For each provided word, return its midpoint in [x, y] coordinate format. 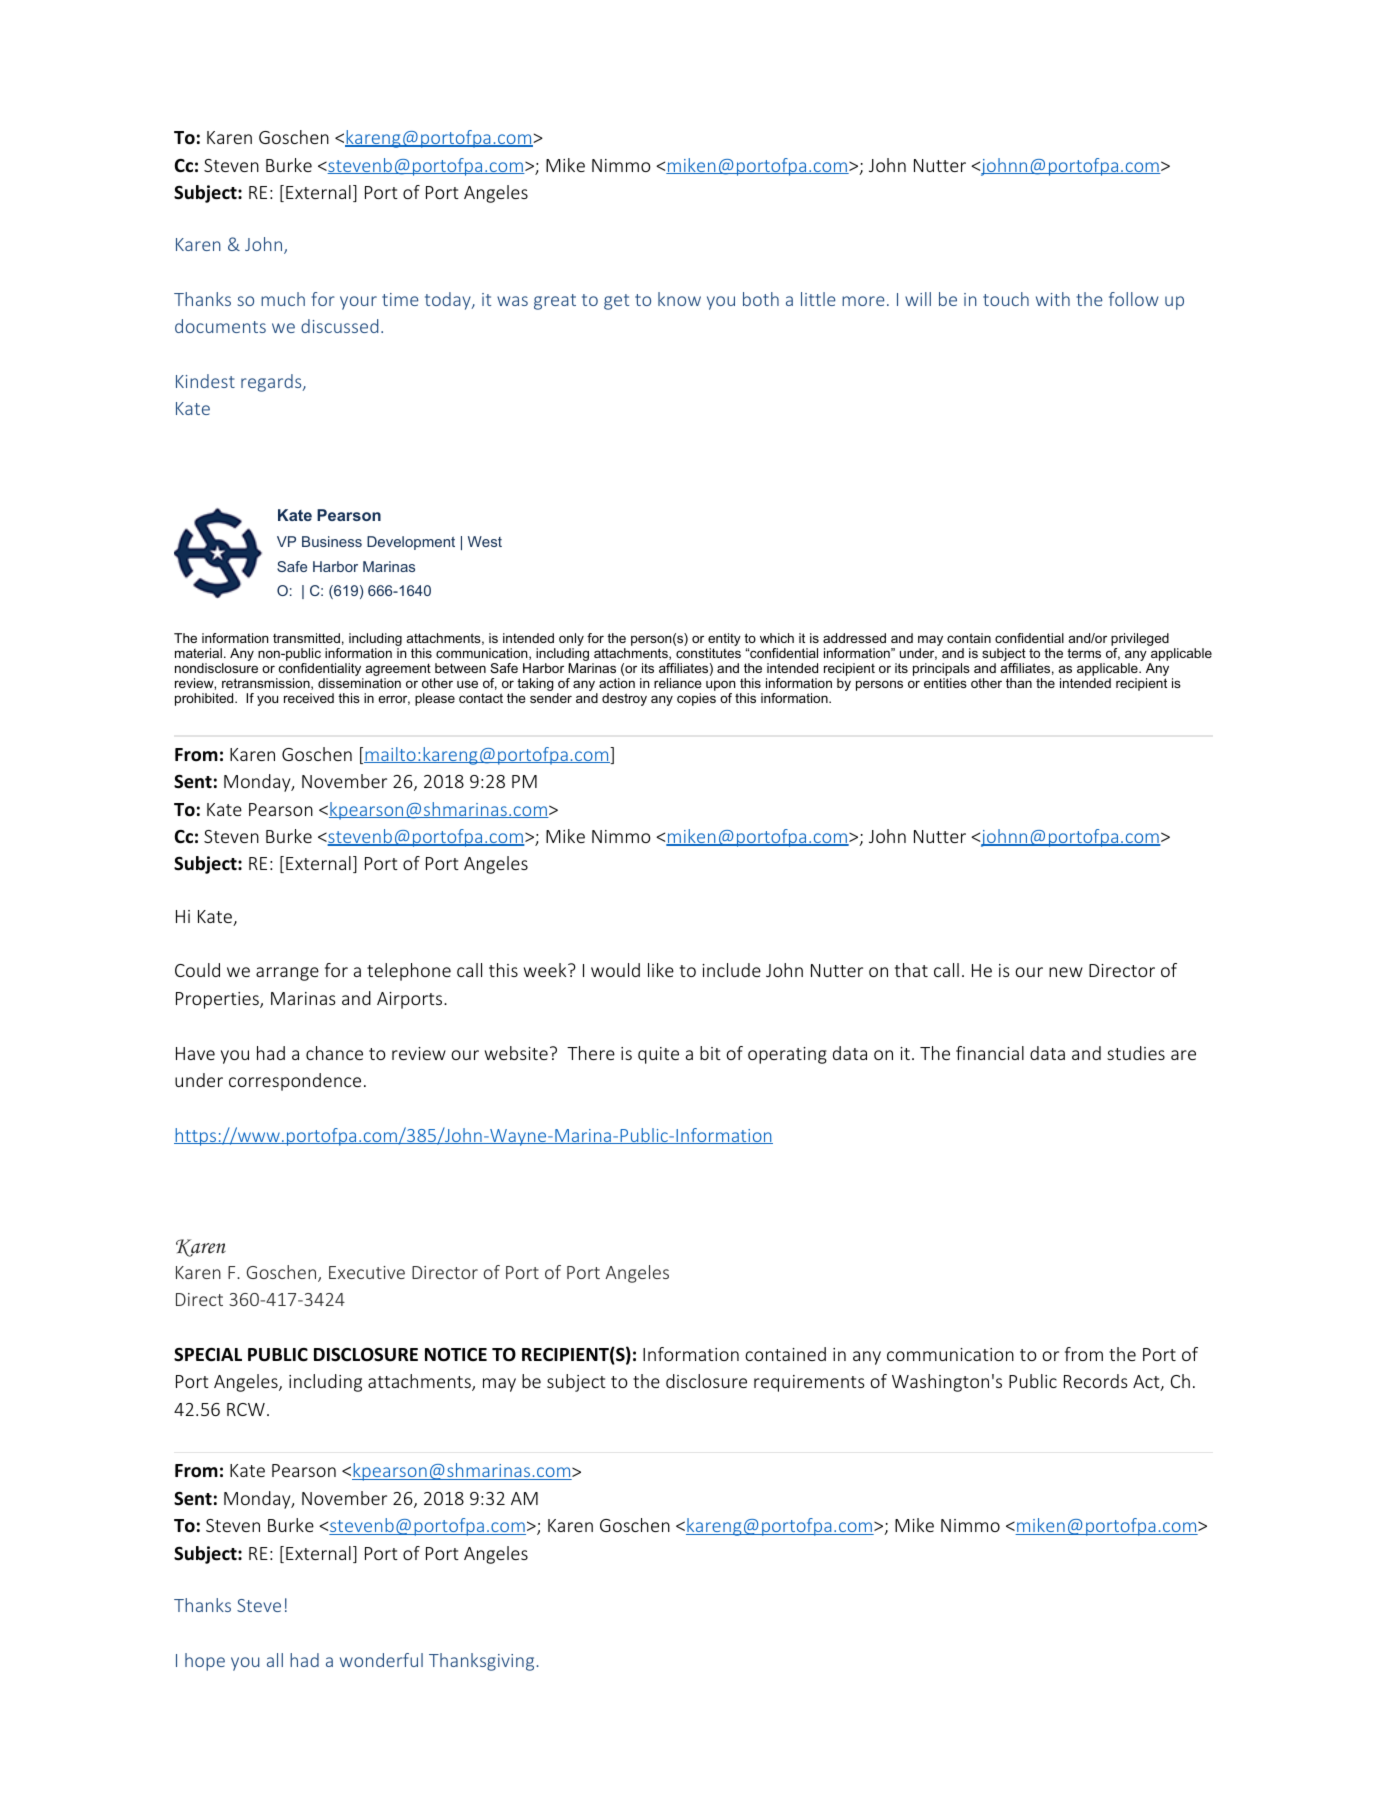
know [679, 299]
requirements [809, 1383]
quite [658, 1055]
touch [1006, 299]
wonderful [381, 1660]
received [309, 698]
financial [990, 1053]
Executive [367, 1272]
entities [945, 683]
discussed [339, 326]
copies [696, 699]
